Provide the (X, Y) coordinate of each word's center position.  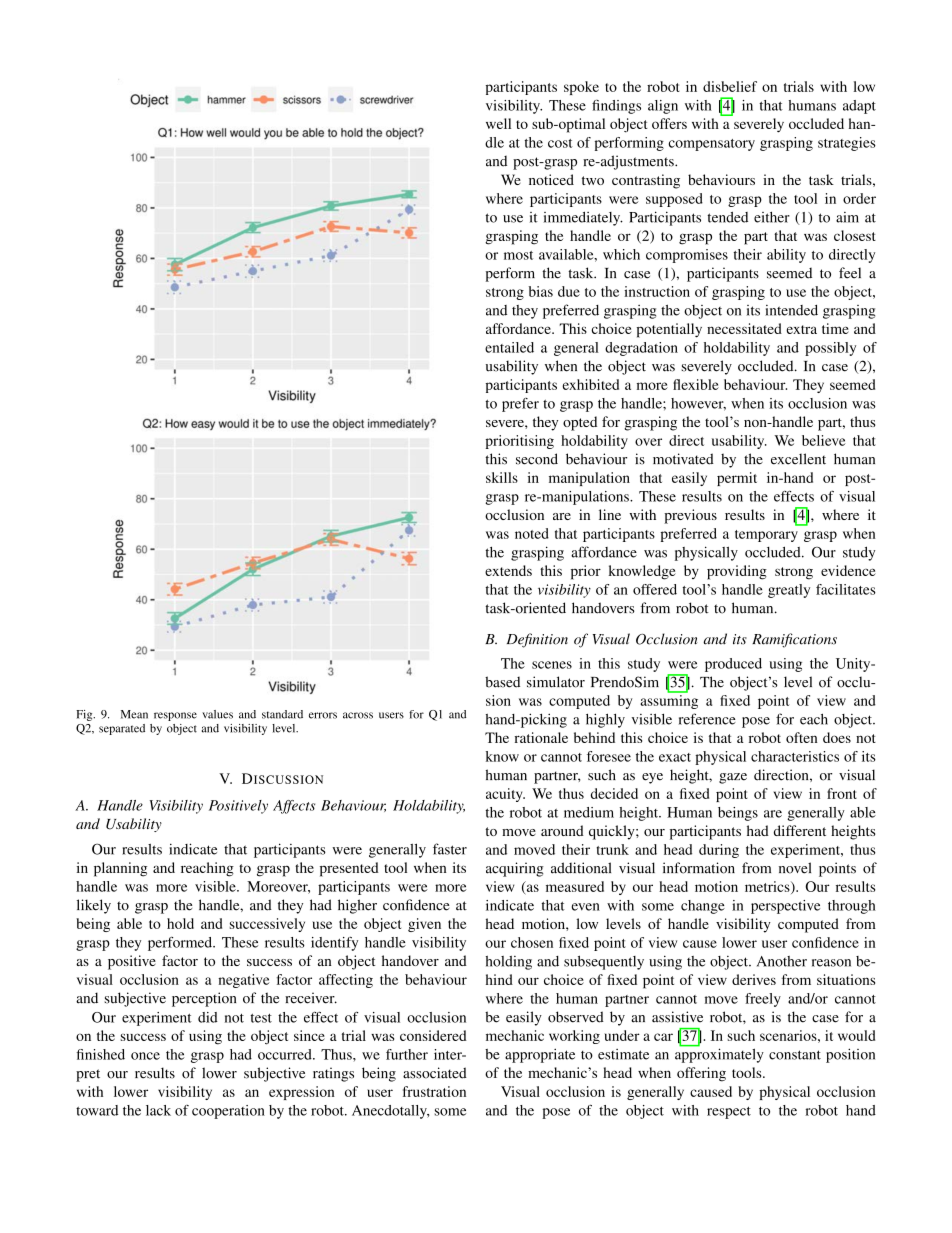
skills (502, 477)
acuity (505, 795)
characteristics (795, 756)
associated (435, 1073)
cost (560, 143)
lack (158, 1110)
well (498, 123)
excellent (798, 459)
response (175, 716)
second (537, 459)
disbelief (730, 86)
